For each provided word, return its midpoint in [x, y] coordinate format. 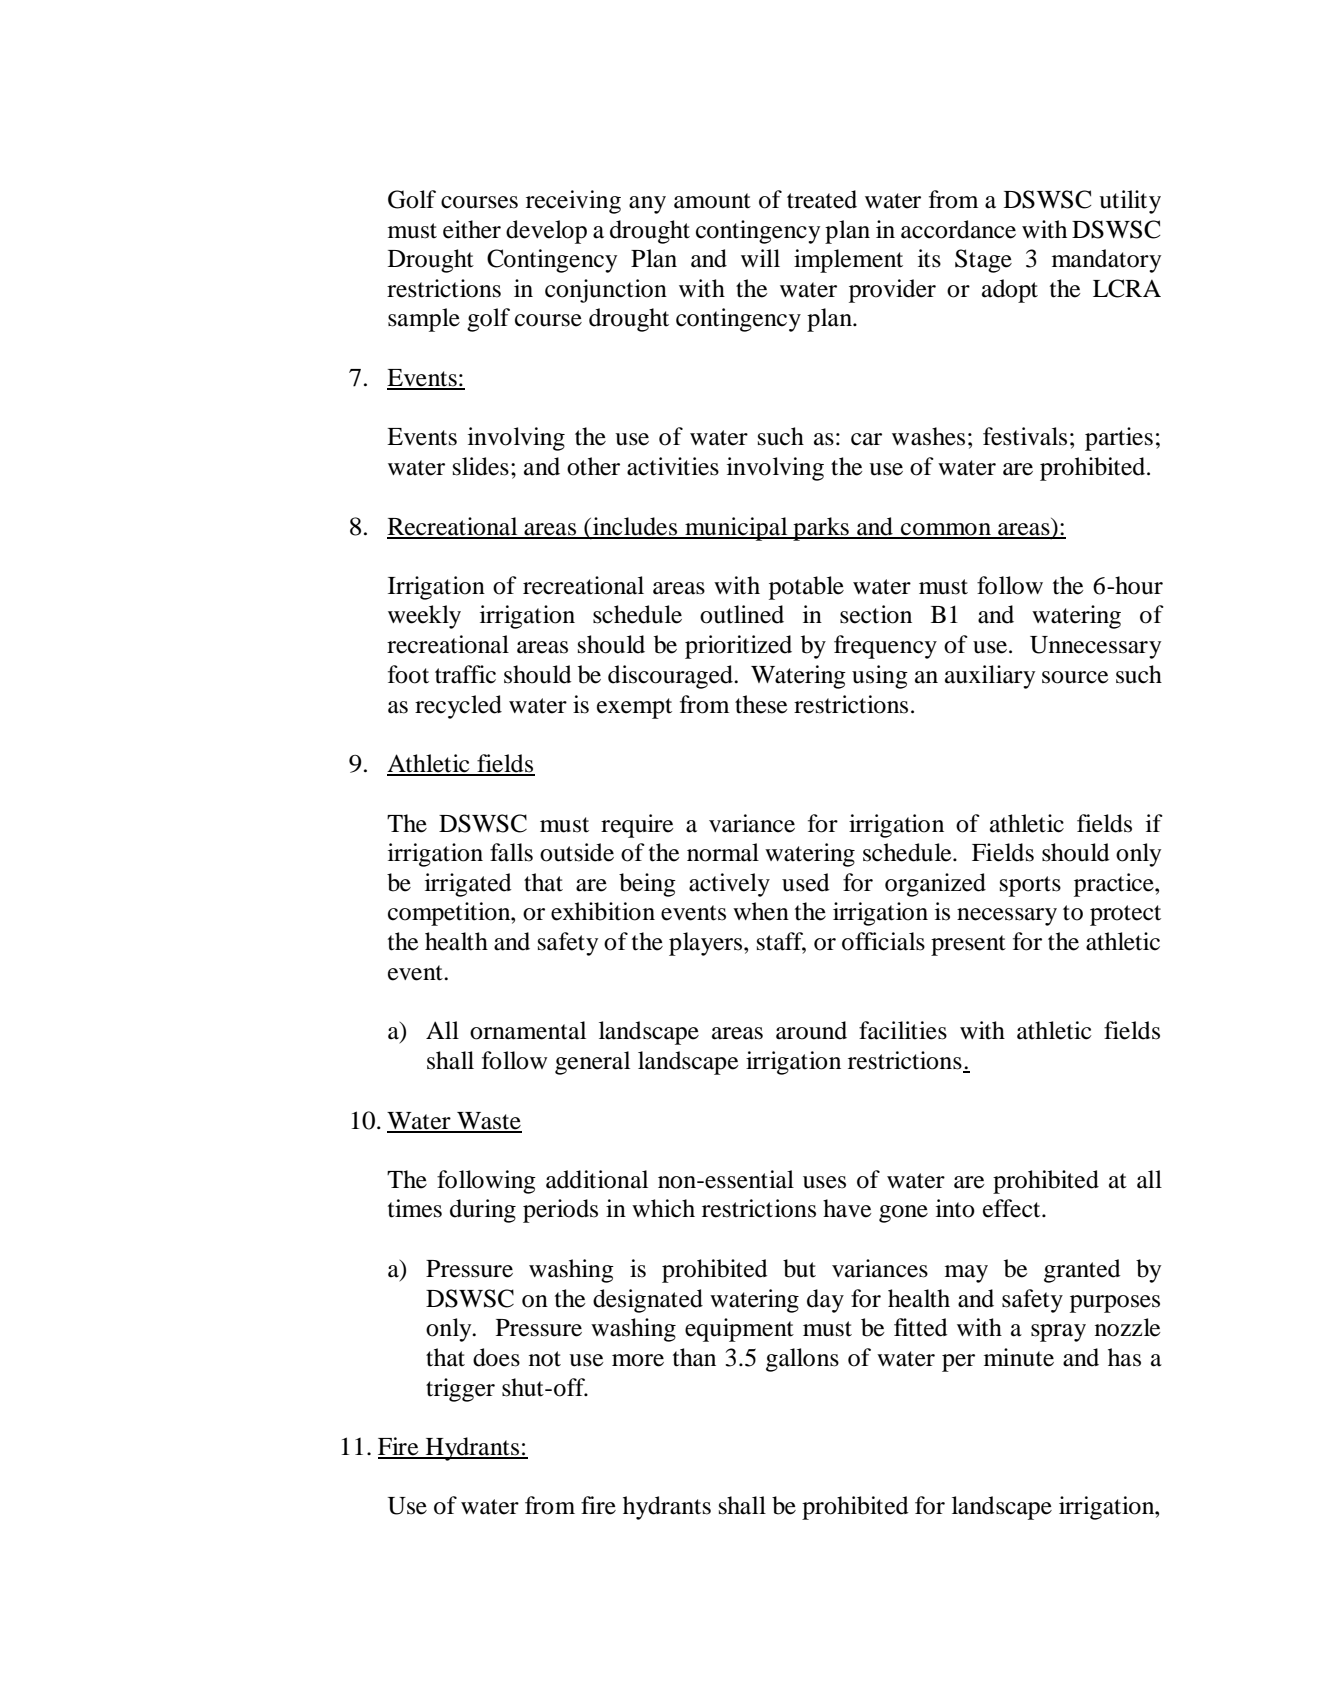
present [968, 945]
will [760, 258]
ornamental [528, 1030]
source [1075, 677]
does [496, 1357]
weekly [424, 617]
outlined [742, 614]
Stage [983, 261]
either [472, 229]
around [811, 1030]
